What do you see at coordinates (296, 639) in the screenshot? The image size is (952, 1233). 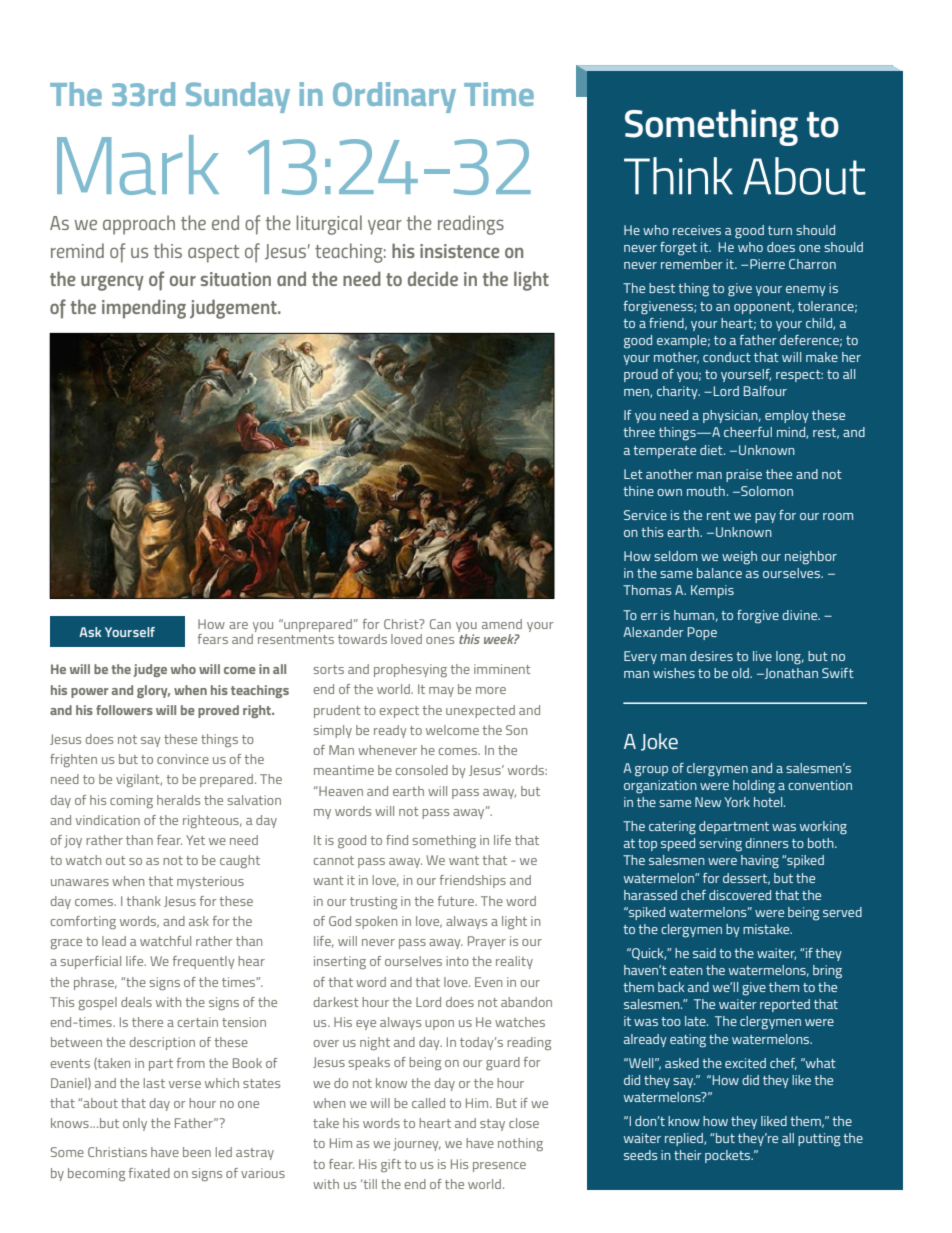 I see `resentments` at bounding box center [296, 639].
